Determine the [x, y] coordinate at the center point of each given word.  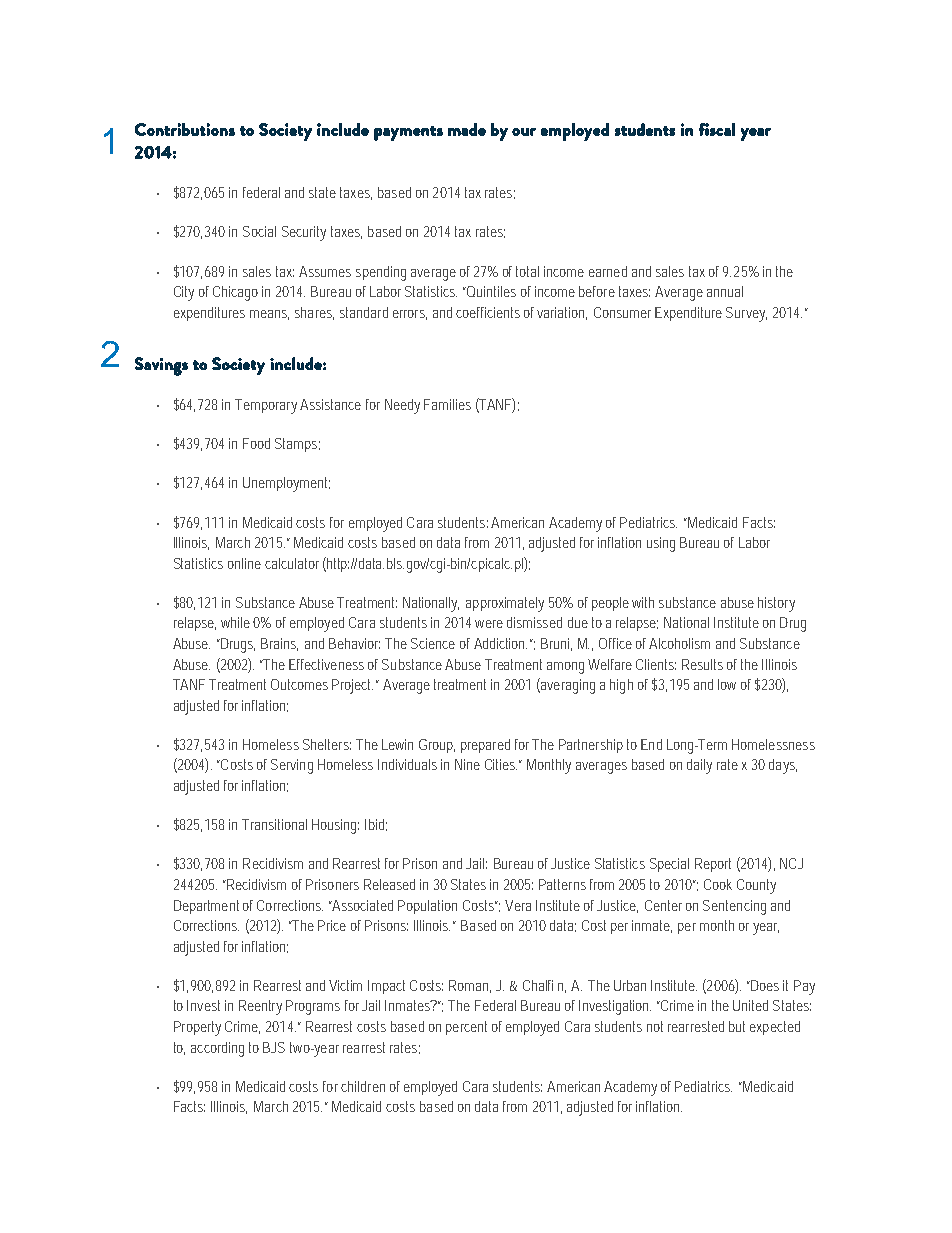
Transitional [274, 824]
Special [669, 865]
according [217, 1049]
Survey [746, 314]
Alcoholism [679, 643]
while [235, 622]
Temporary [266, 406]
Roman [470, 986]
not [655, 1026]
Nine [467, 764]
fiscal [717, 129]
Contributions [185, 129]
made [467, 129]
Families [447, 404]
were [489, 624]
